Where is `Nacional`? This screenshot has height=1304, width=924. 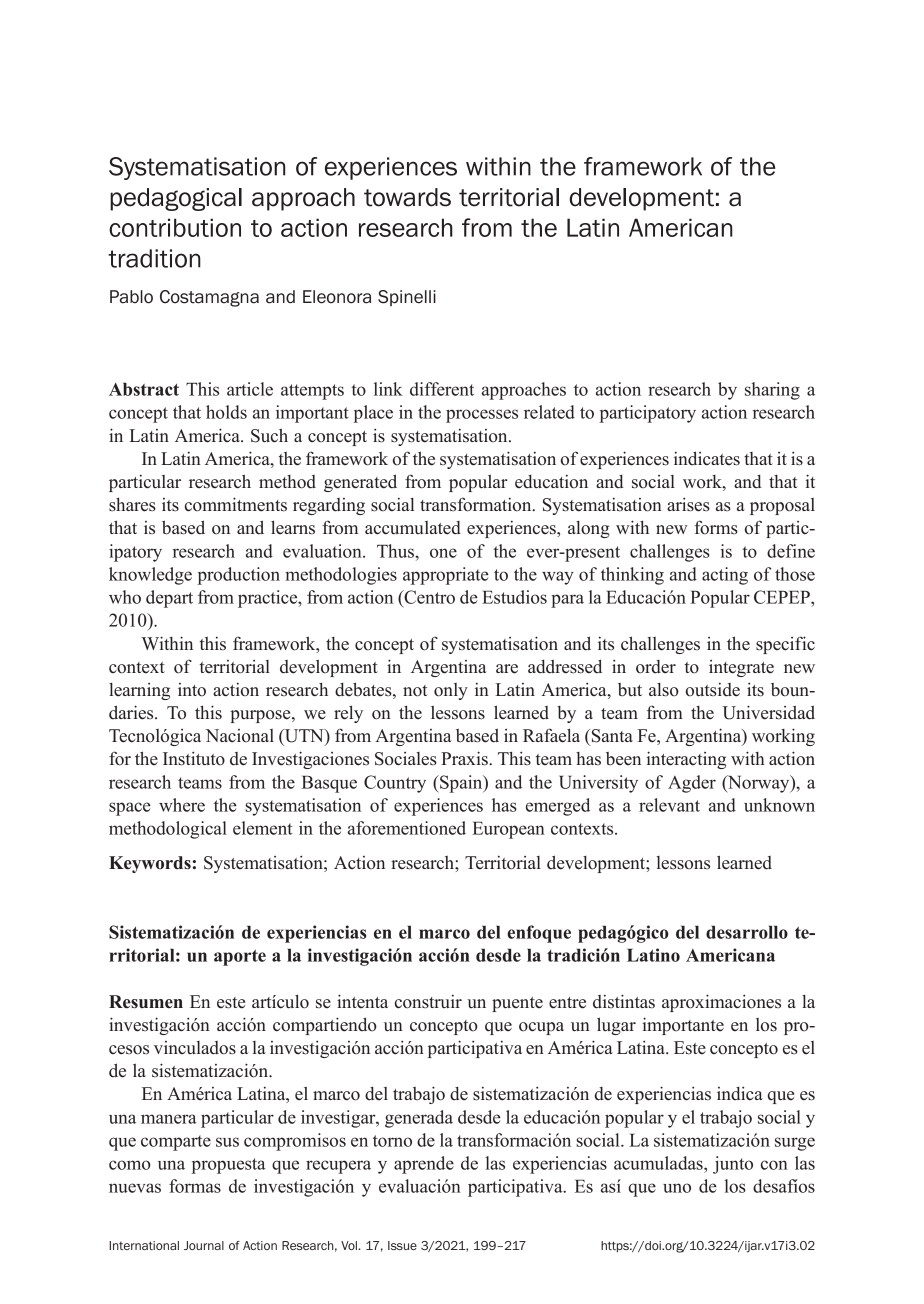 Nacional is located at coordinates (239, 735).
